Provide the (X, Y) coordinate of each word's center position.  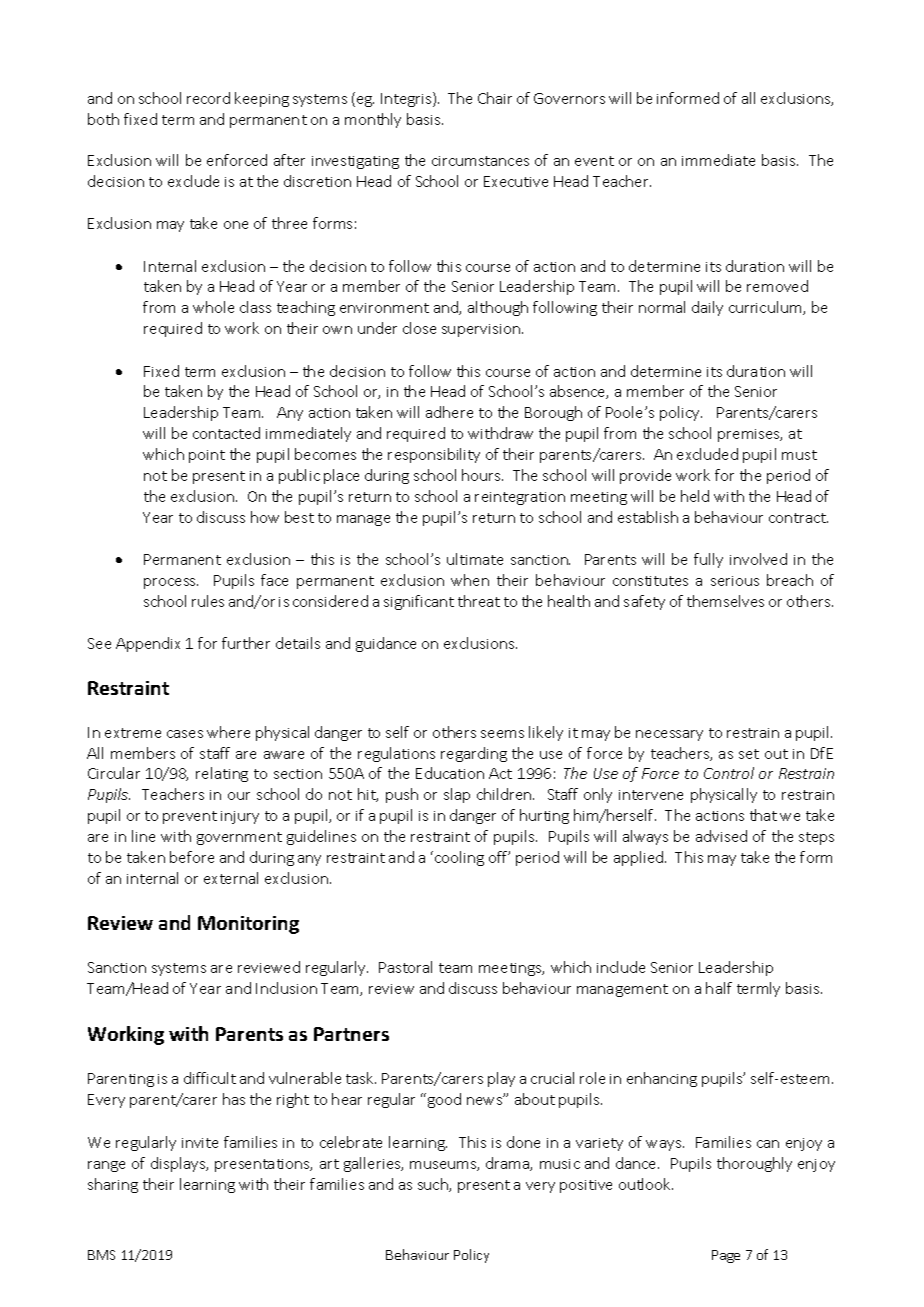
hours (482, 475)
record (208, 98)
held (695, 496)
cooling (459, 858)
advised (721, 836)
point (207, 456)
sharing (113, 1185)
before (192, 857)
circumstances (480, 161)
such (434, 1185)
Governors (569, 98)
